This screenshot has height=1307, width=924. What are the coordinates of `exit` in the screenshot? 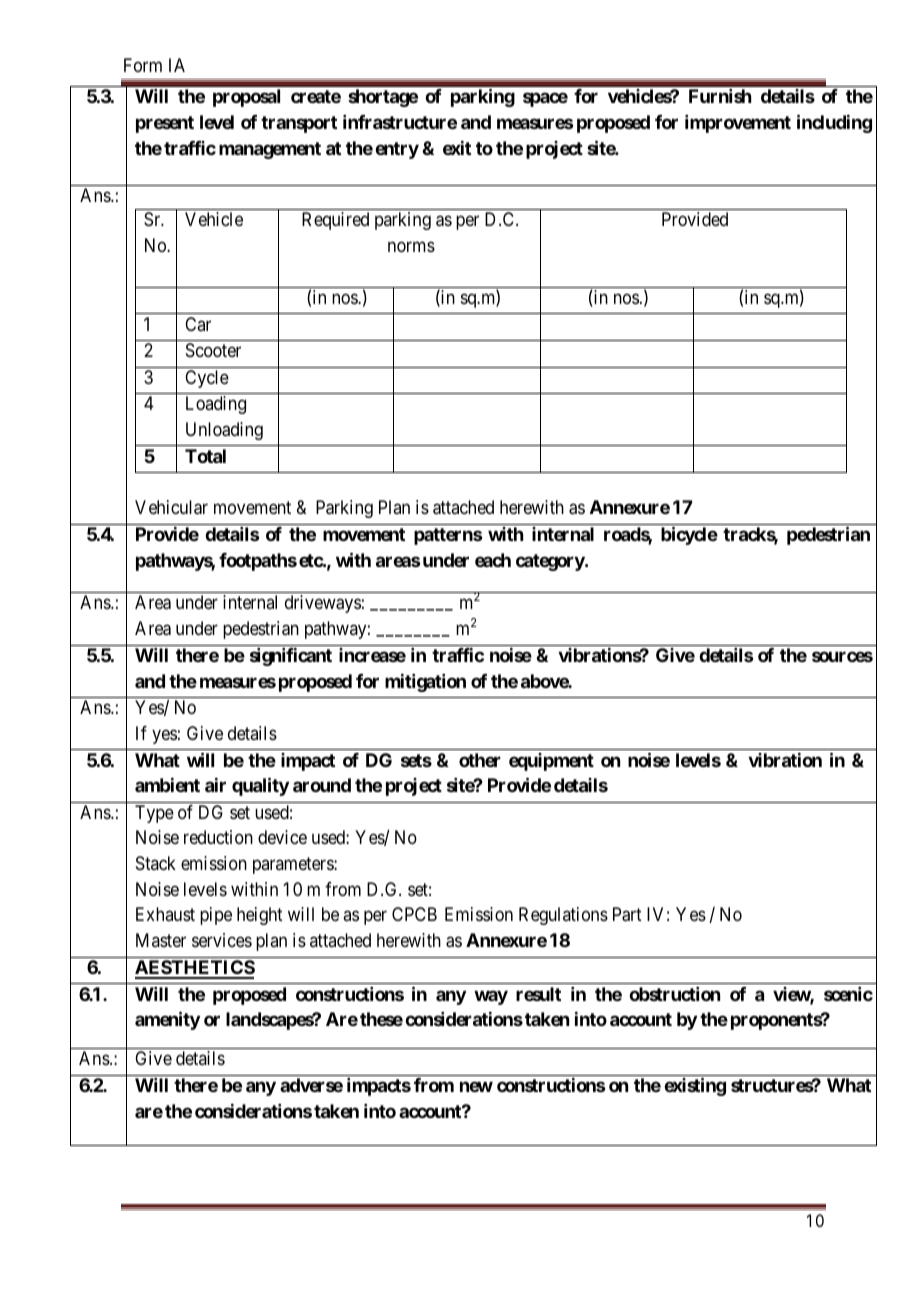 It's located at (457, 148).
